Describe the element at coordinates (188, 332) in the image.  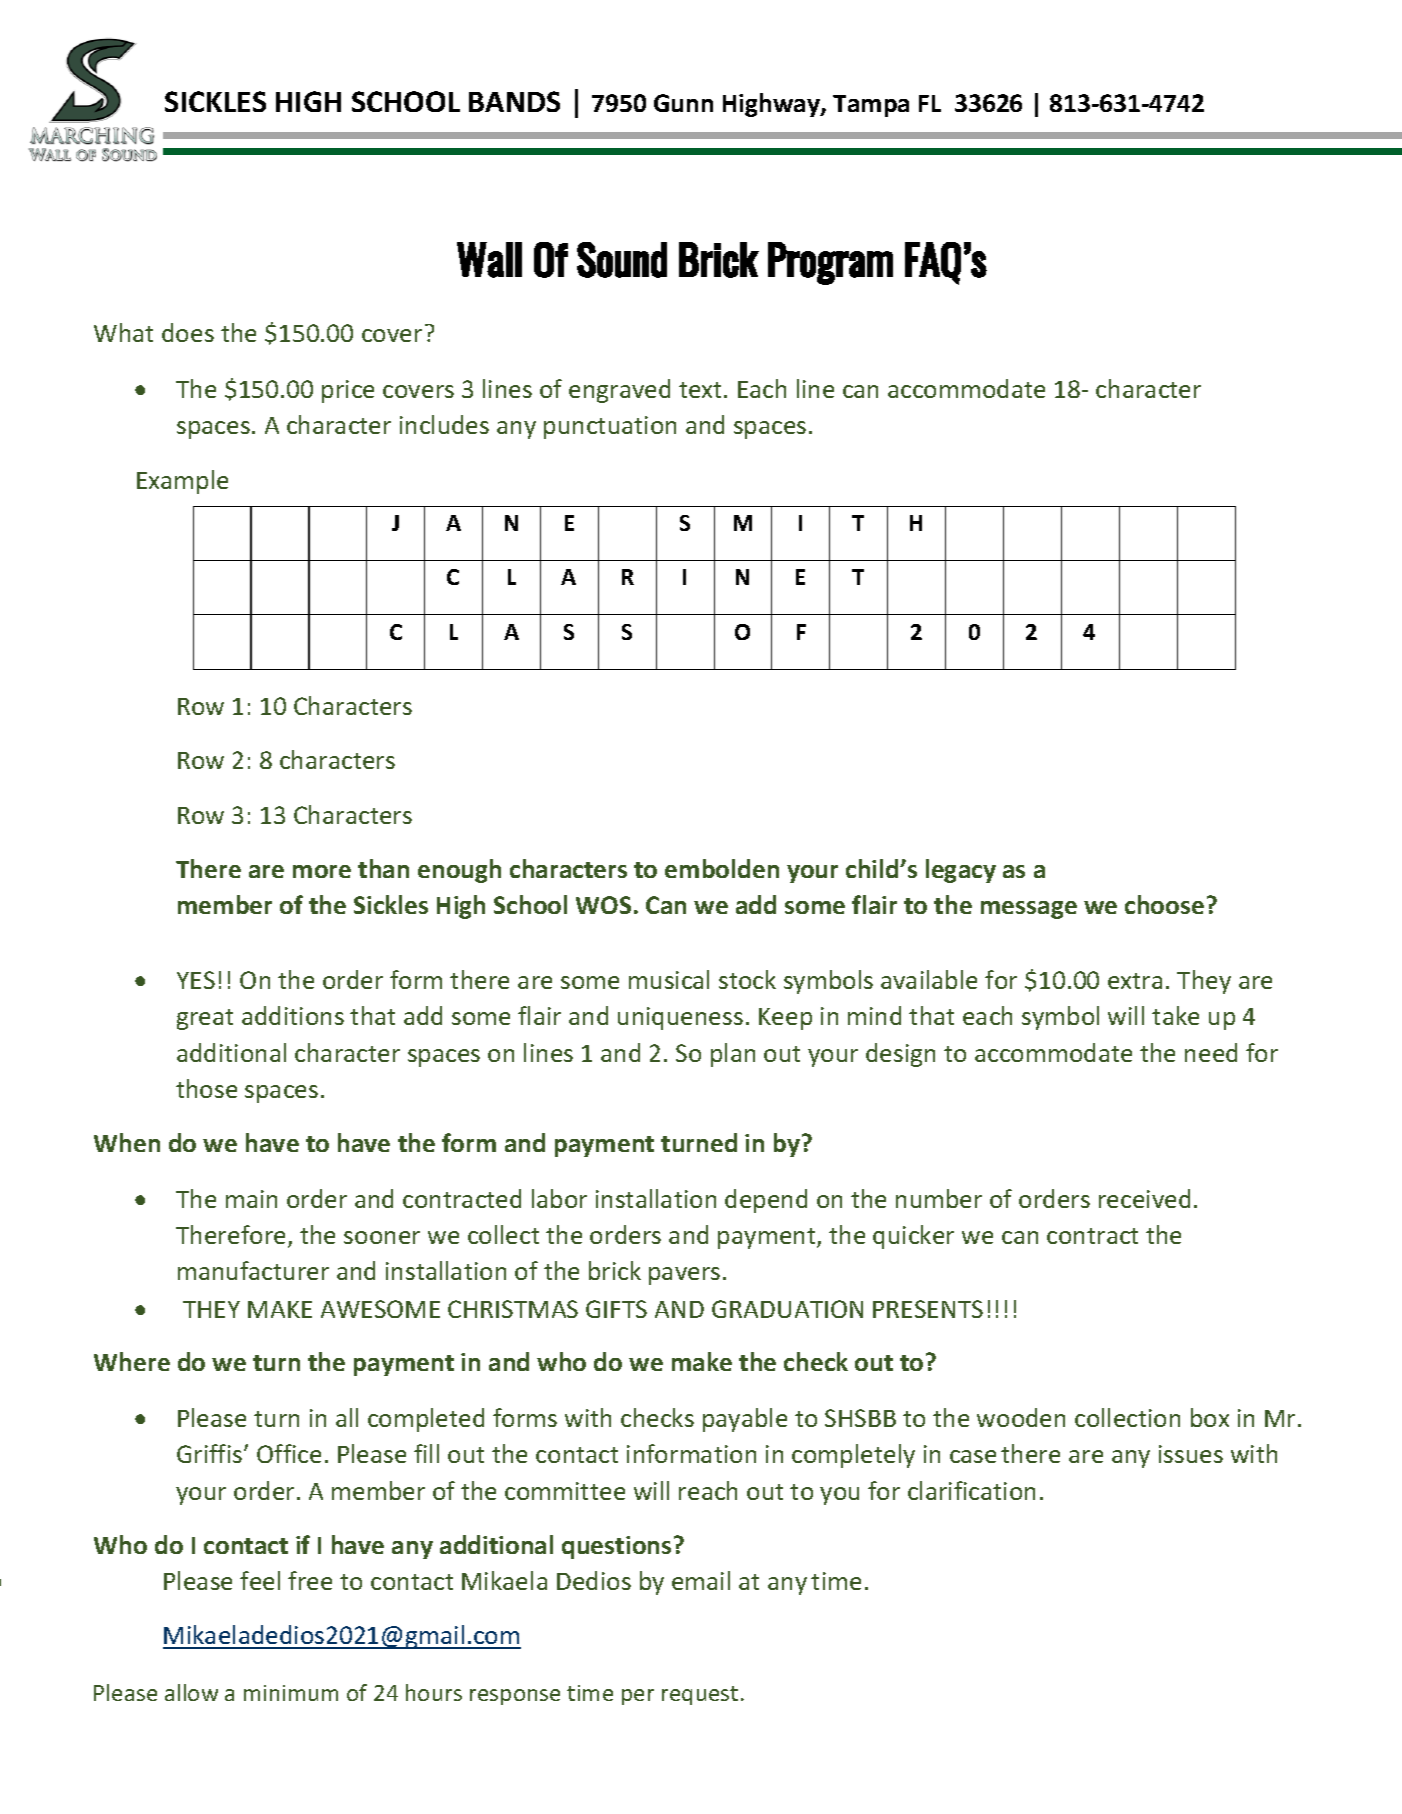
I see `does` at that location.
